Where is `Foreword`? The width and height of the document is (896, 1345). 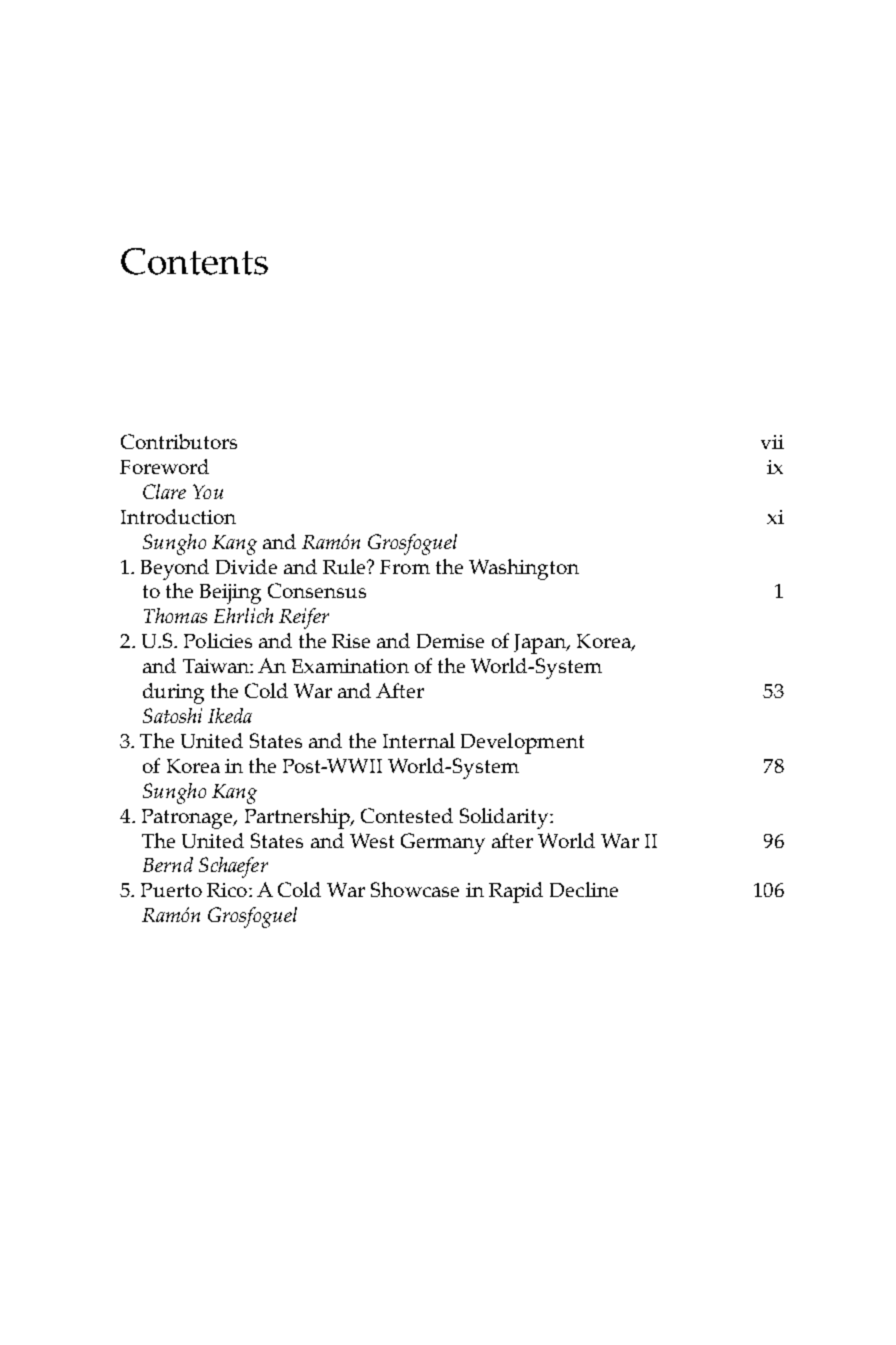
Foreword is located at coordinates (164, 466).
